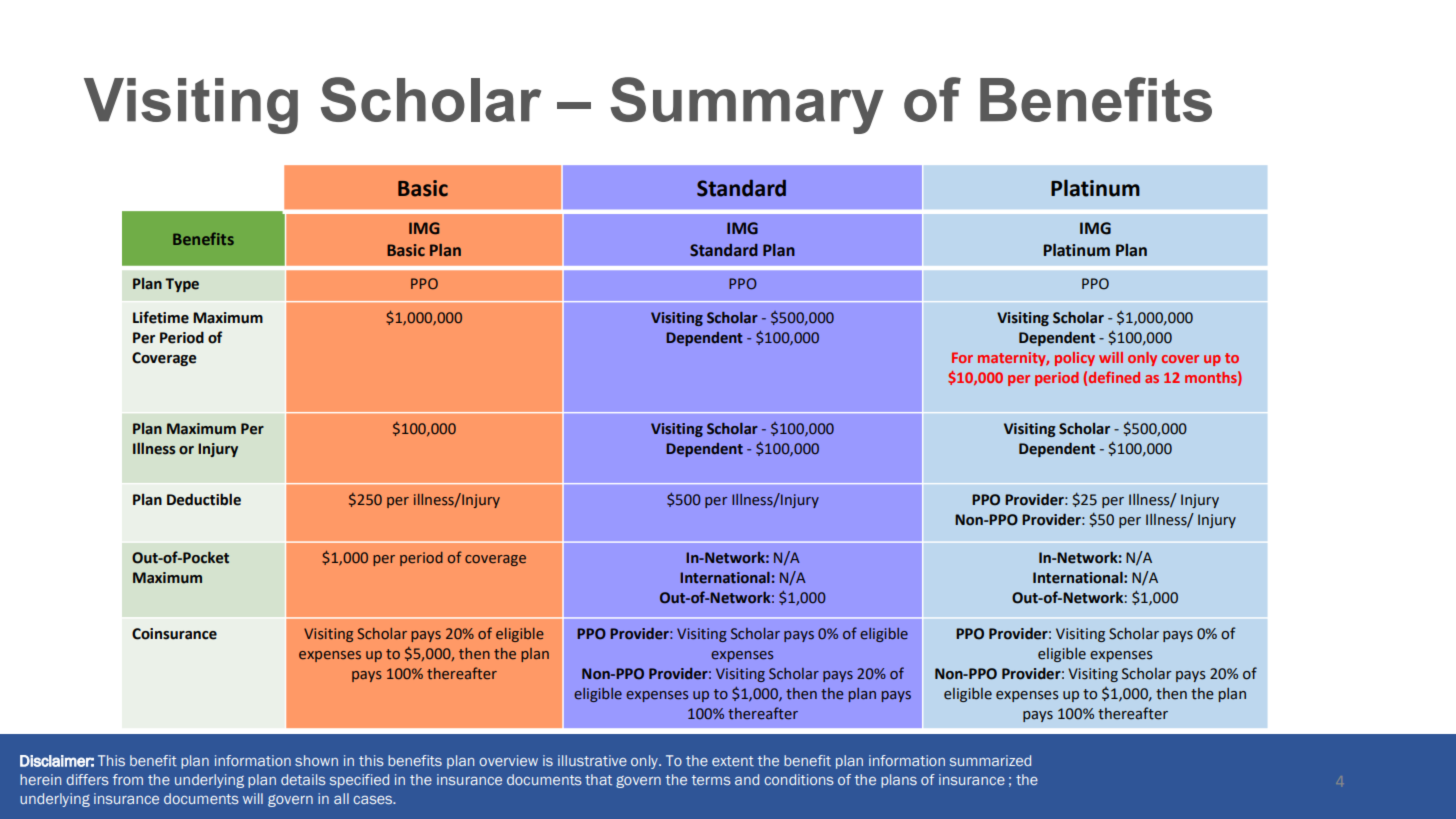 The image size is (1456, 819). What do you see at coordinates (598, 779) in the screenshot?
I see `that` at bounding box center [598, 779].
